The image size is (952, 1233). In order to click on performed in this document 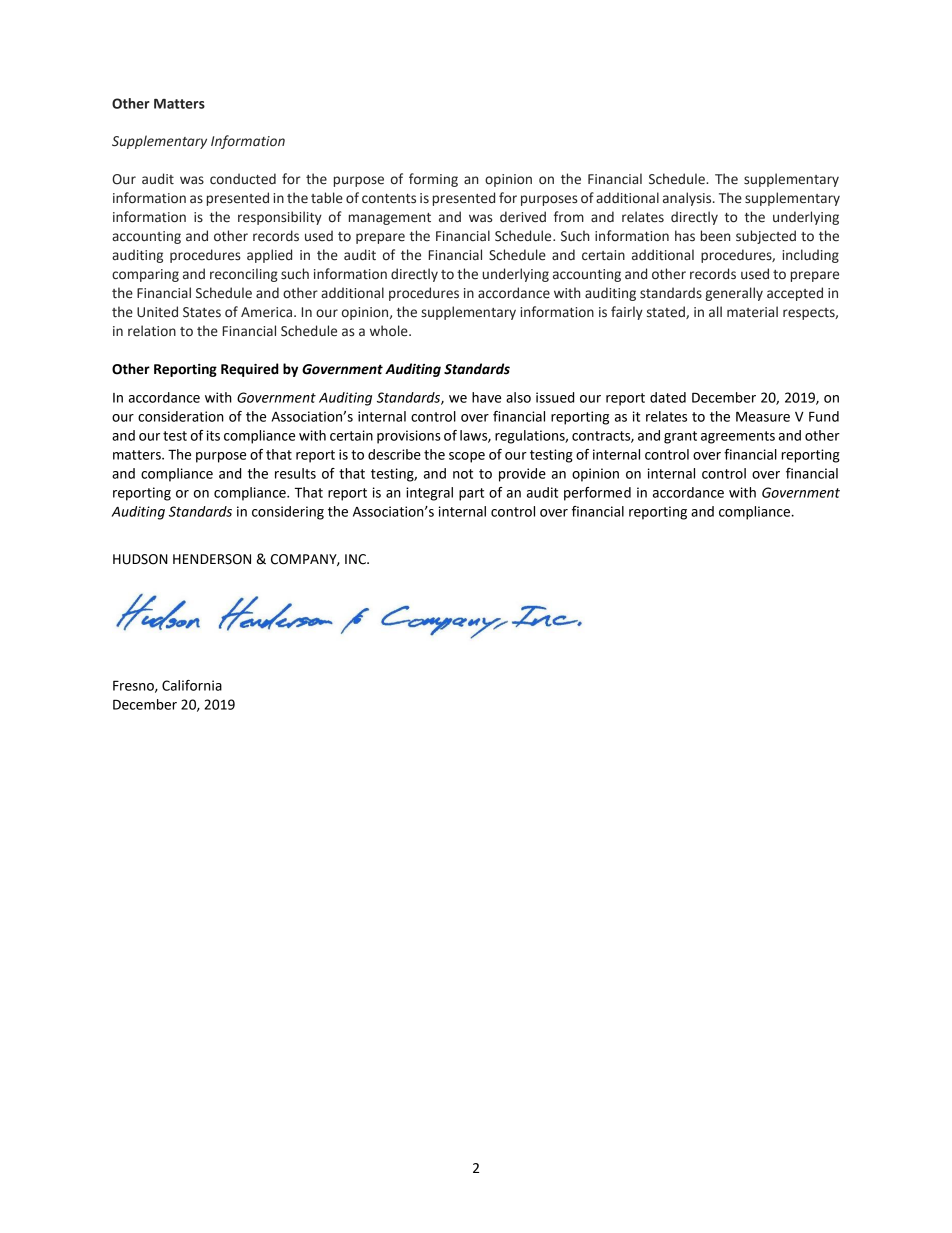, I will do `click(597, 494)`.
